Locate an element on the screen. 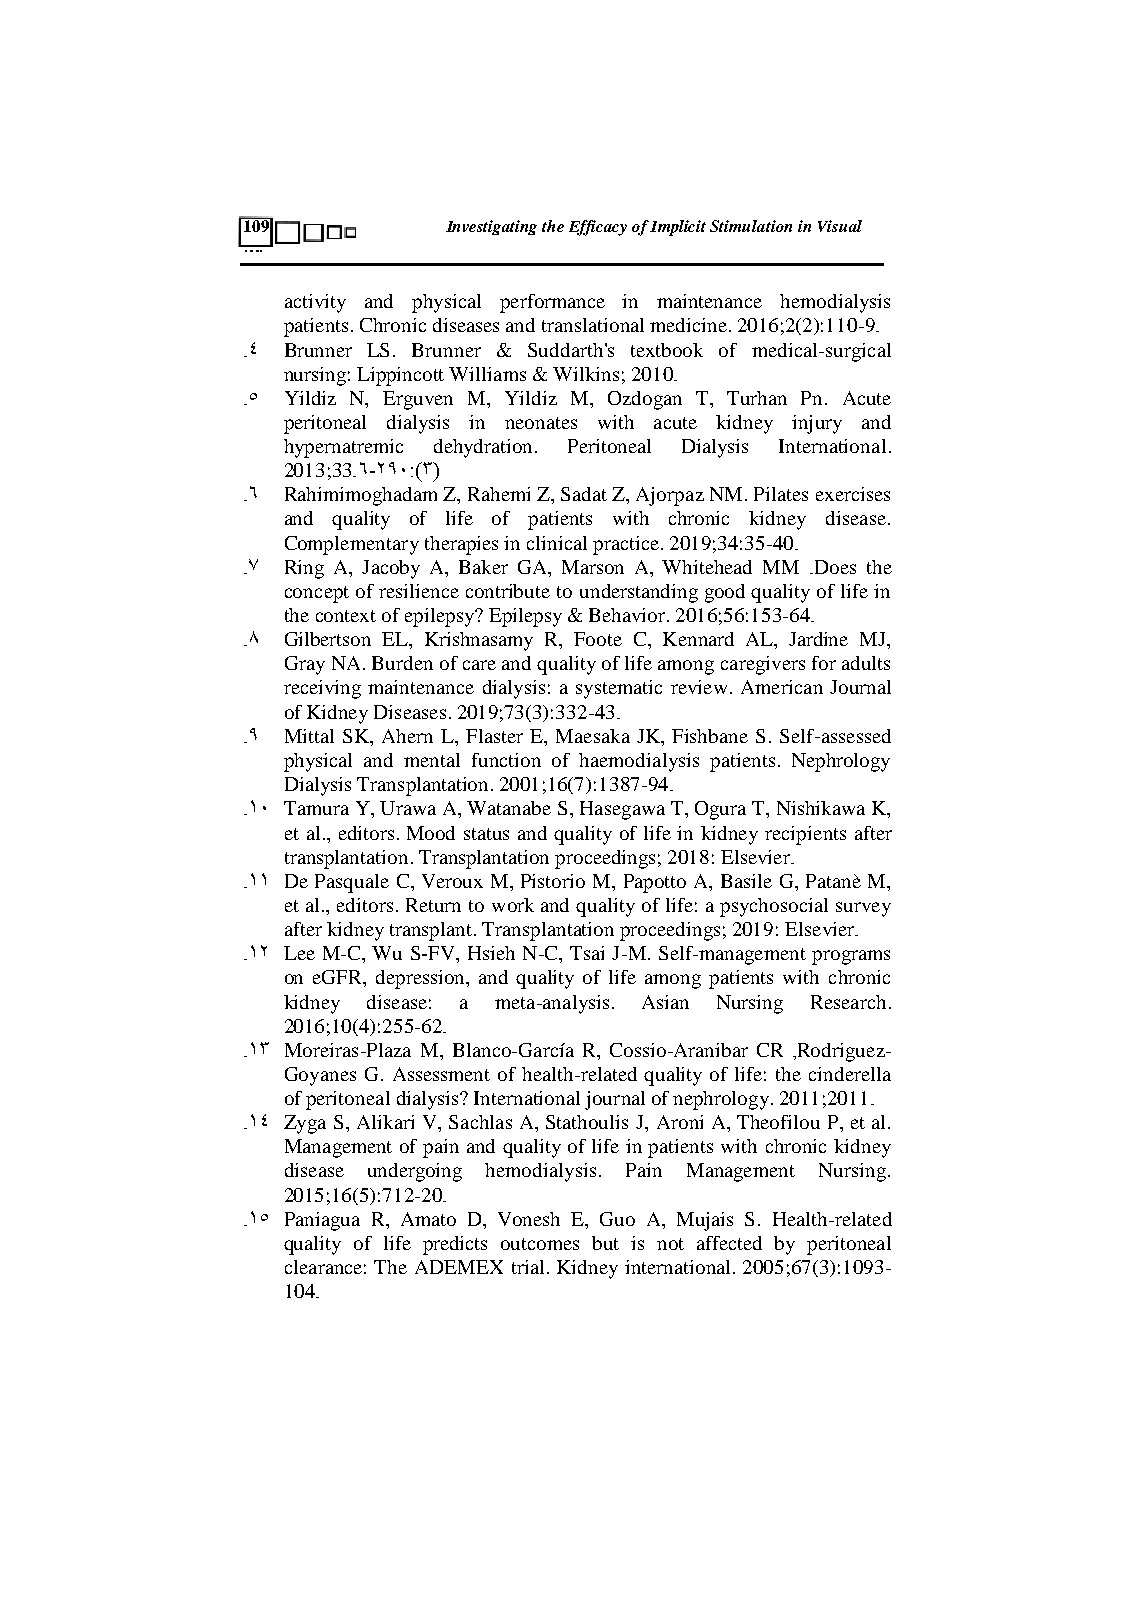 This screenshot has height=1606, width=1135. Efficacy is located at coordinates (598, 228).
